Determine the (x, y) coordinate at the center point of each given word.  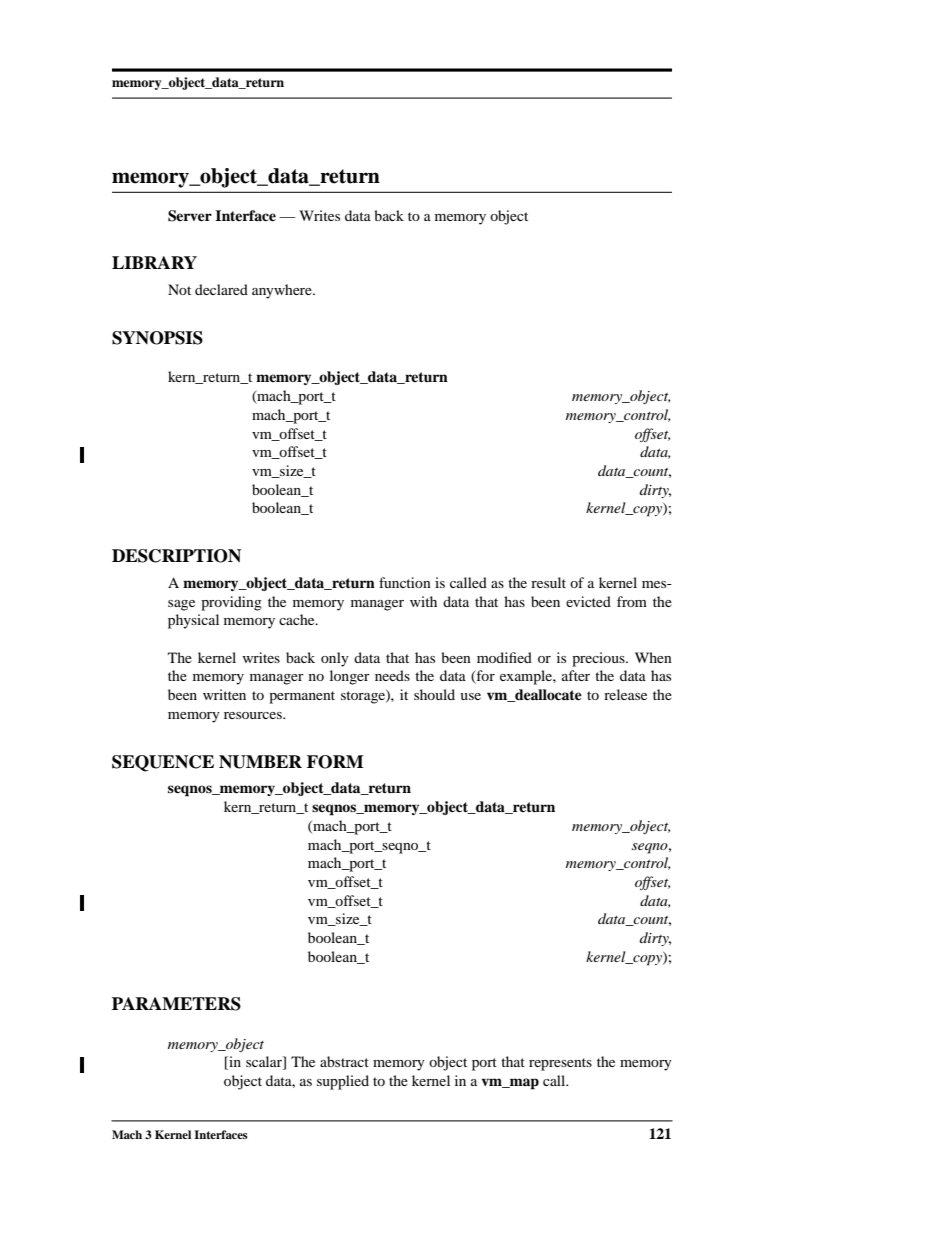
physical (193, 621)
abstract (344, 1061)
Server (190, 216)
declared (221, 289)
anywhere (283, 291)
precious (599, 659)
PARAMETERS (176, 1004)
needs (392, 675)
